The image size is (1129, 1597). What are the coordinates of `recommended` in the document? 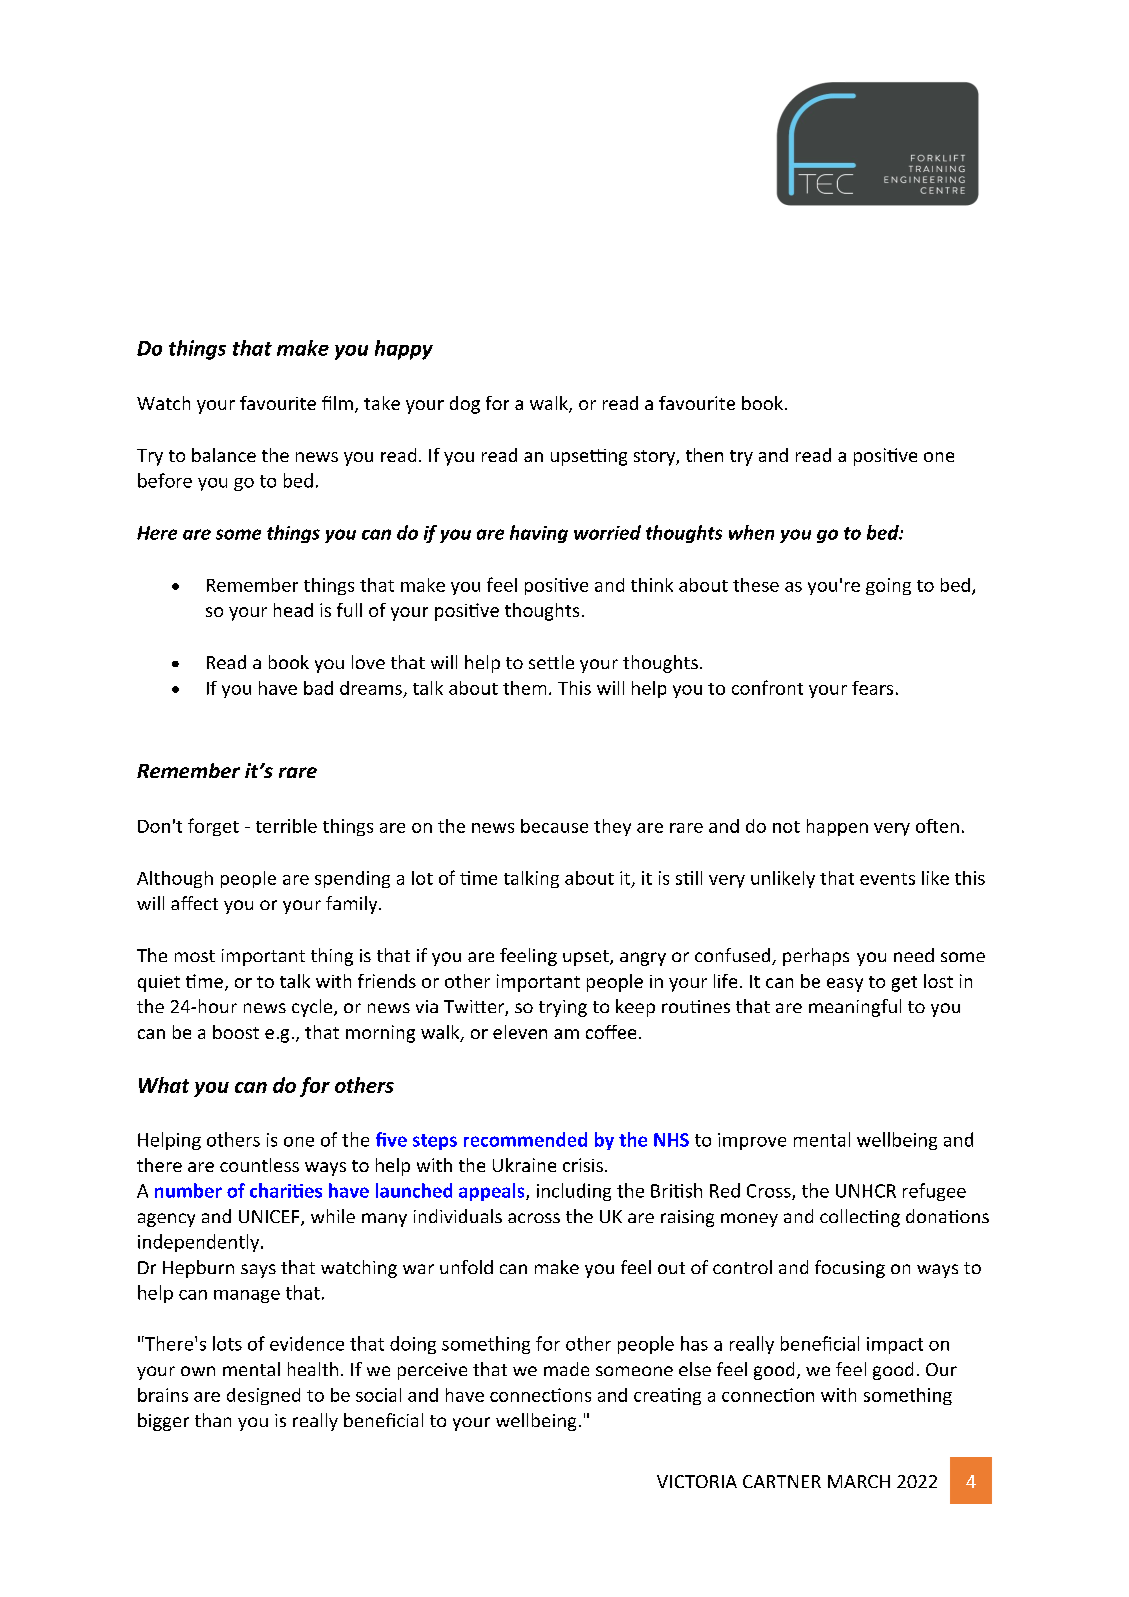 It's located at (525, 1139).
